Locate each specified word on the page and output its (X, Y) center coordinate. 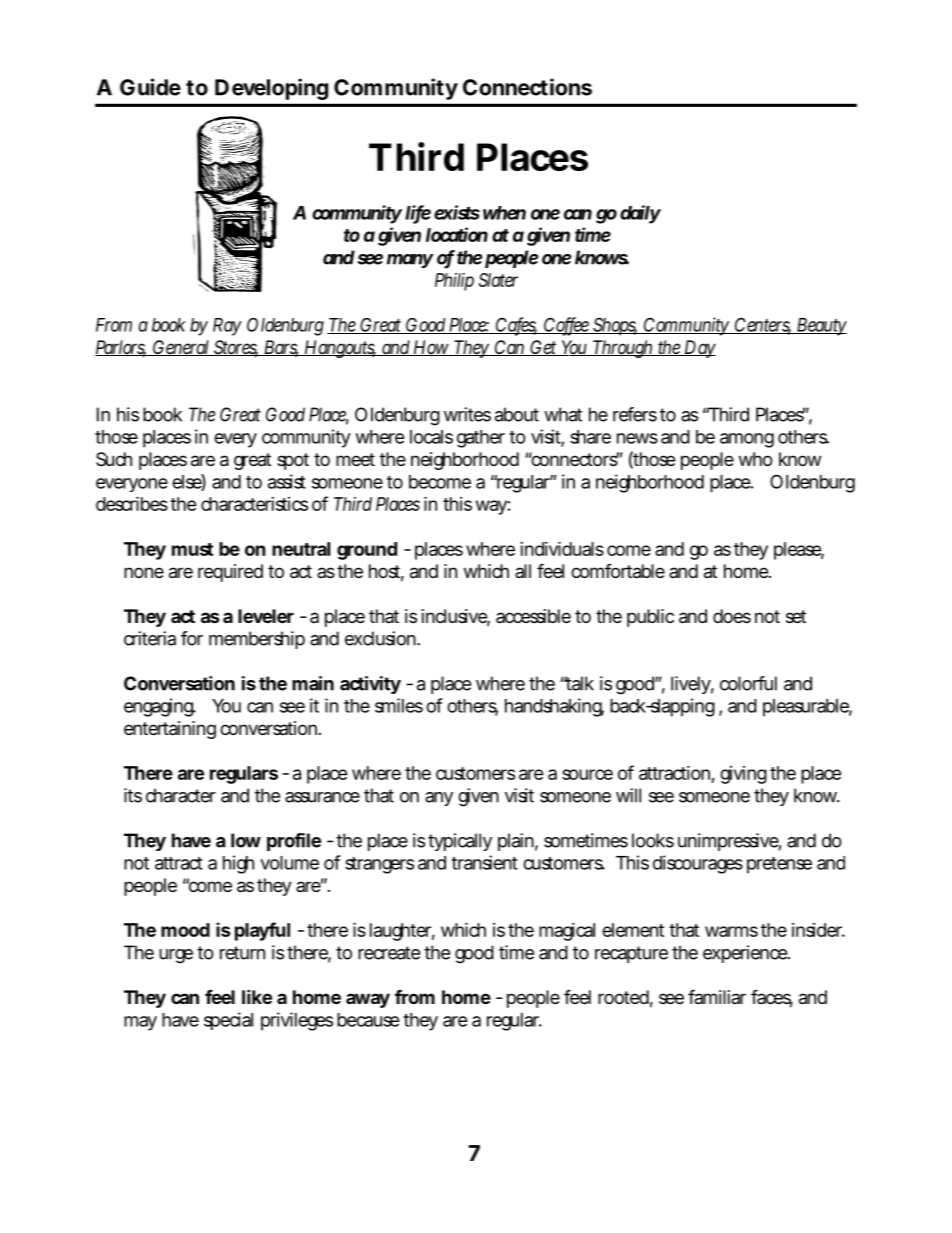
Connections (527, 87)
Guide (150, 87)
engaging (159, 707)
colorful (748, 683)
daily (640, 214)
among (747, 440)
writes (467, 414)
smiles (399, 705)
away (368, 1000)
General (181, 348)
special (228, 1021)
